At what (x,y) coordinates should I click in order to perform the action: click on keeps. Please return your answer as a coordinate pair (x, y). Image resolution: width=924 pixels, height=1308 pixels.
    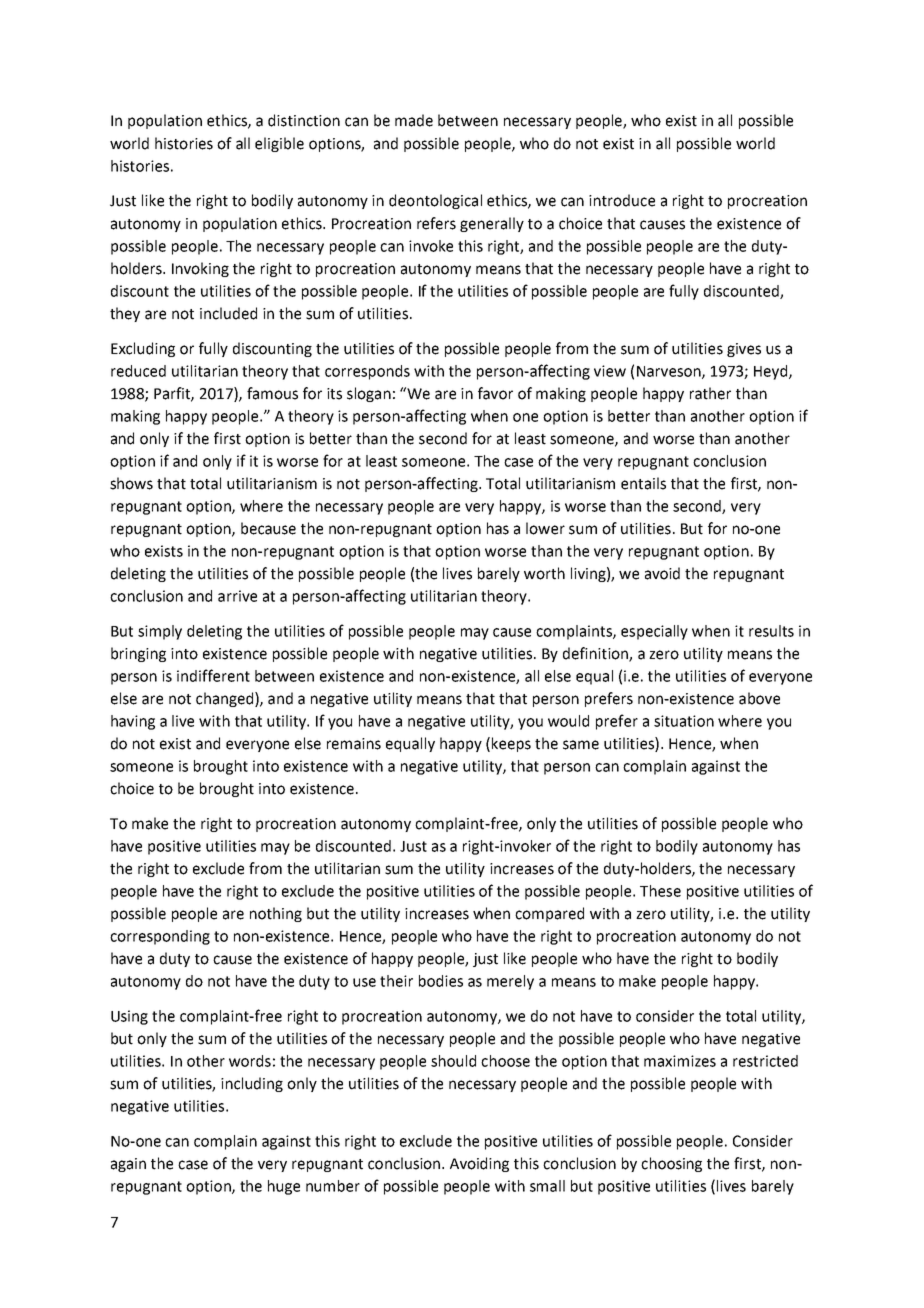
    Looking at the image, I should click on (511, 744).
